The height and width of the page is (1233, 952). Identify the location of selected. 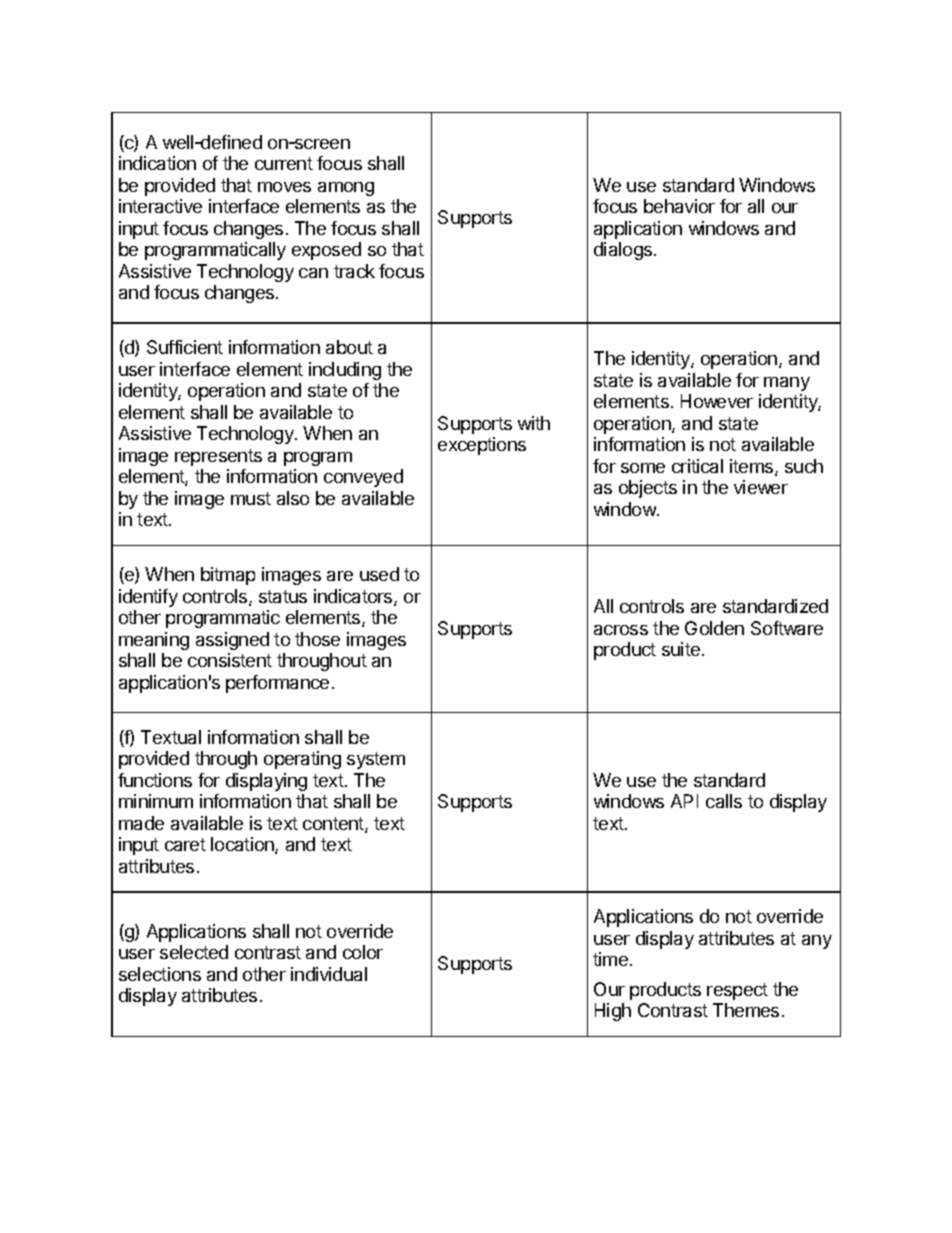
(194, 952).
